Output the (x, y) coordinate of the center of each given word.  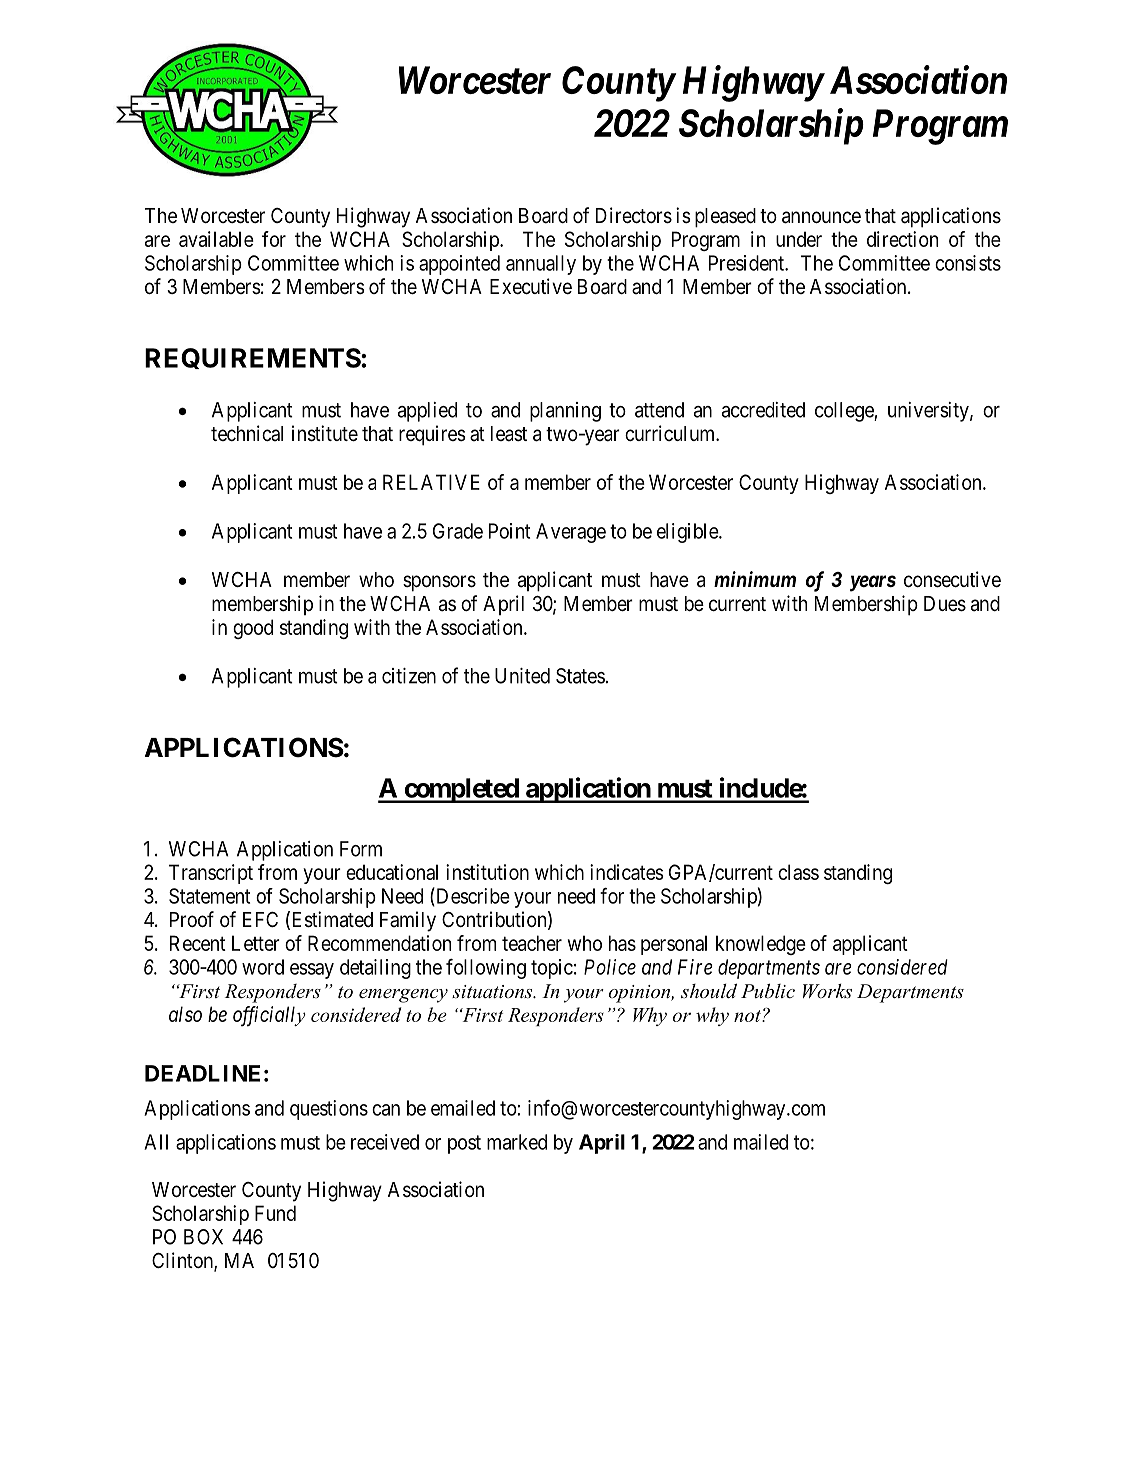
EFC (260, 919)
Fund (275, 1213)
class (798, 872)
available (216, 239)
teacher (532, 943)
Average (571, 533)
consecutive (952, 579)
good (253, 629)
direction (902, 239)
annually (541, 265)
